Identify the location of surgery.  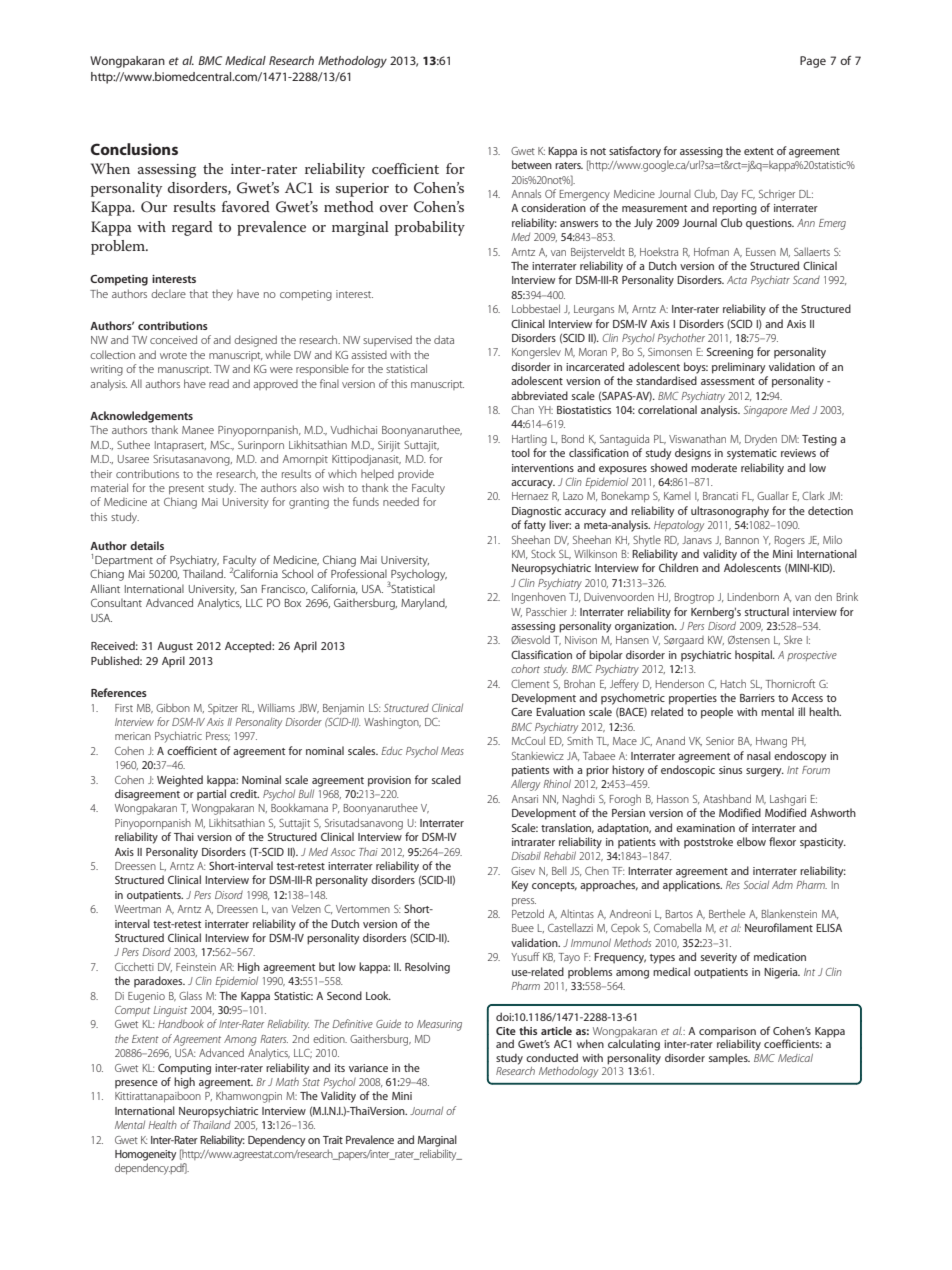
(765, 772).
